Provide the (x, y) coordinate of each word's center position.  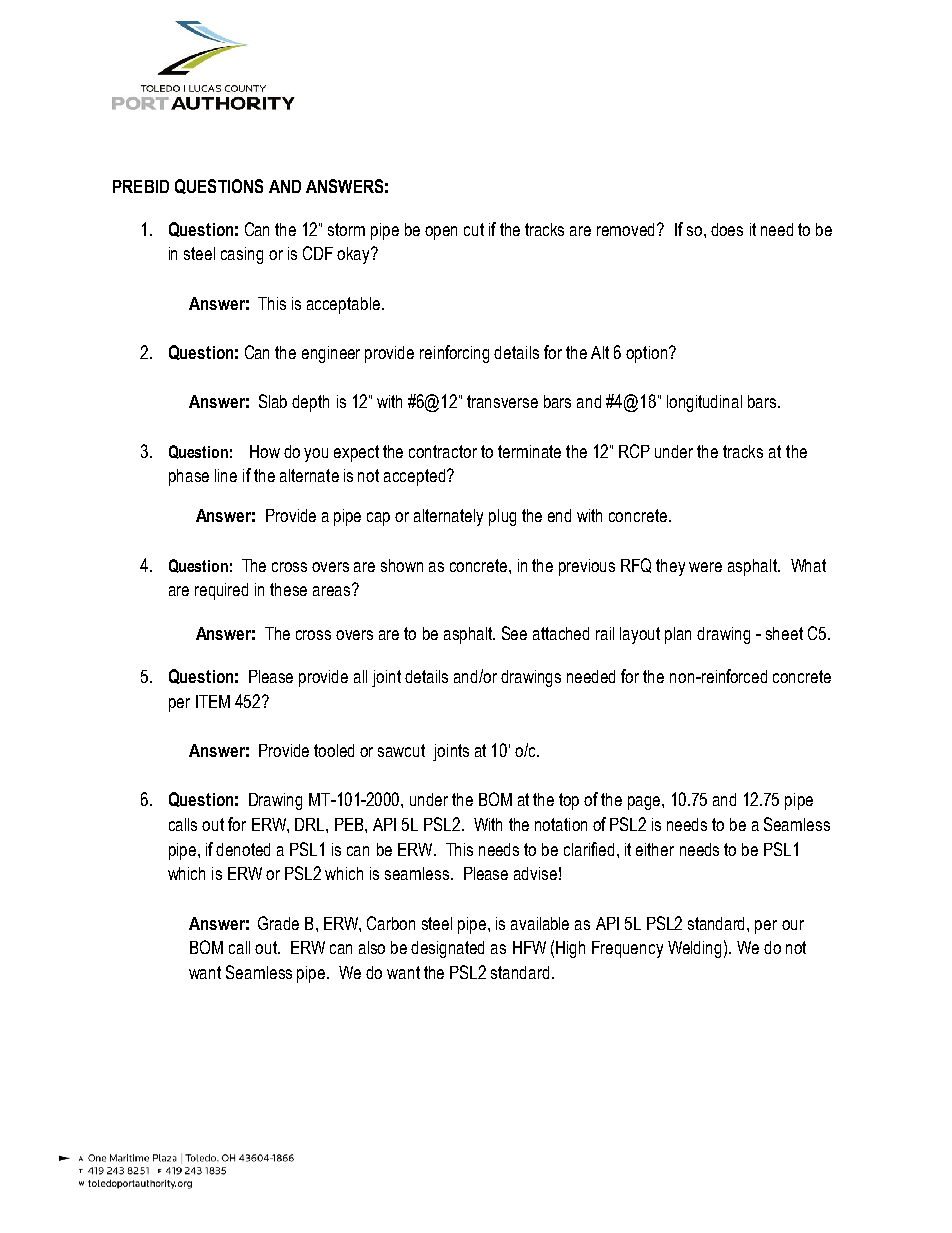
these (288, 589)
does (727, 229)
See (514, 633)
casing (242, 255)
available (540, 923)
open (441, 233)
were (705, 567)
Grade (278, 923)
